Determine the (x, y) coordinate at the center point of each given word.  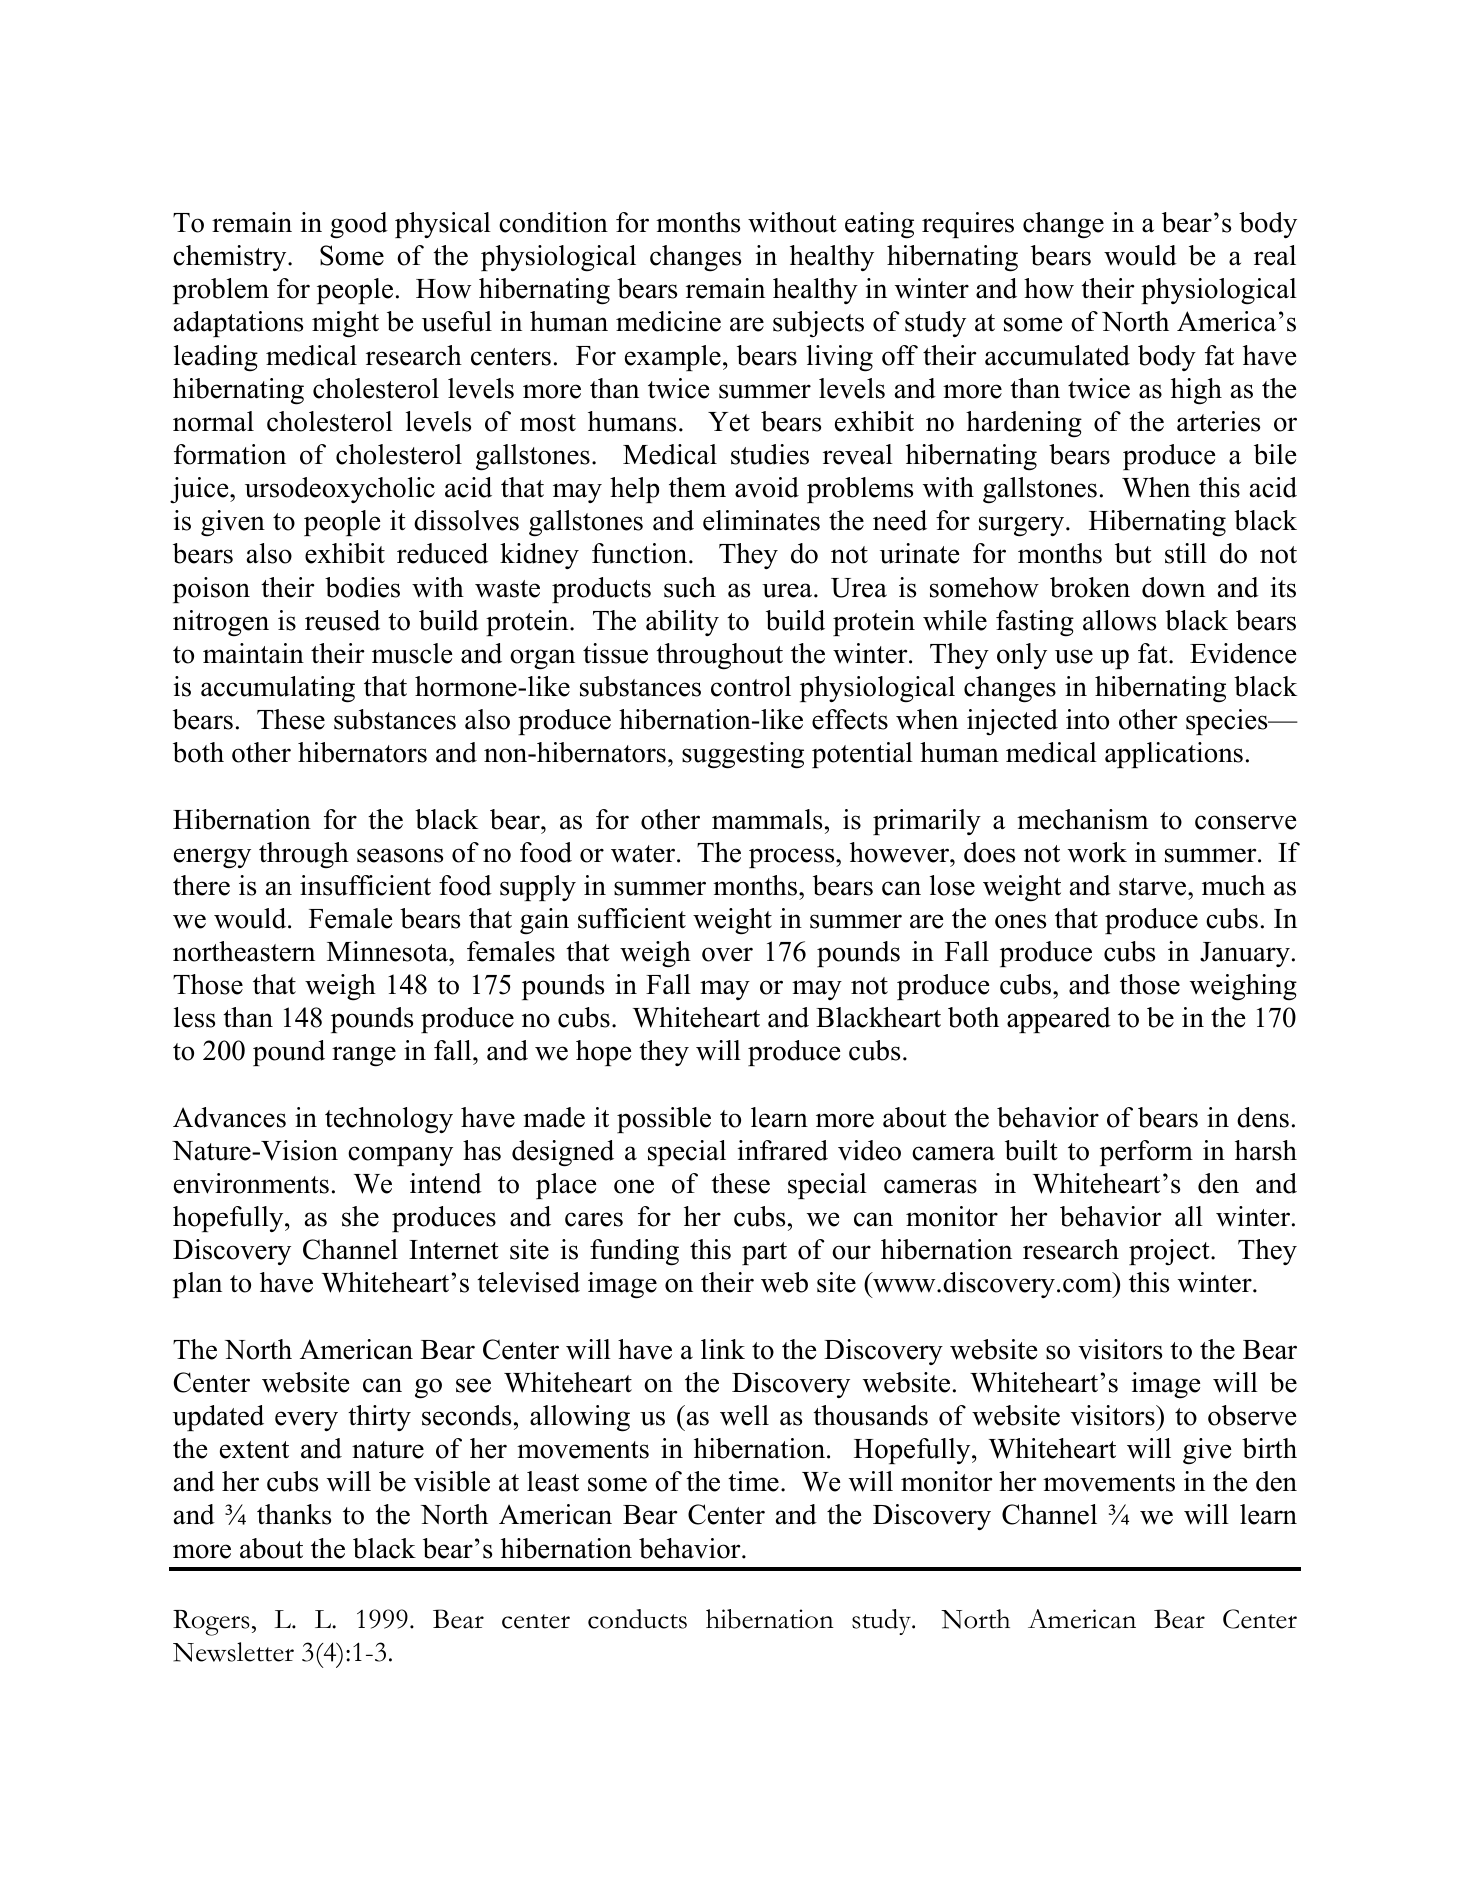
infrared (783, 1150)
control (751, 686)
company (400, 1156)
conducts (637, 1619)
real (1275, 255)
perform (1146, 1153)
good (359, 225)
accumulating (278, 689)
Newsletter (233, 1652)
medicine (668, 321)
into (1087, 719)
